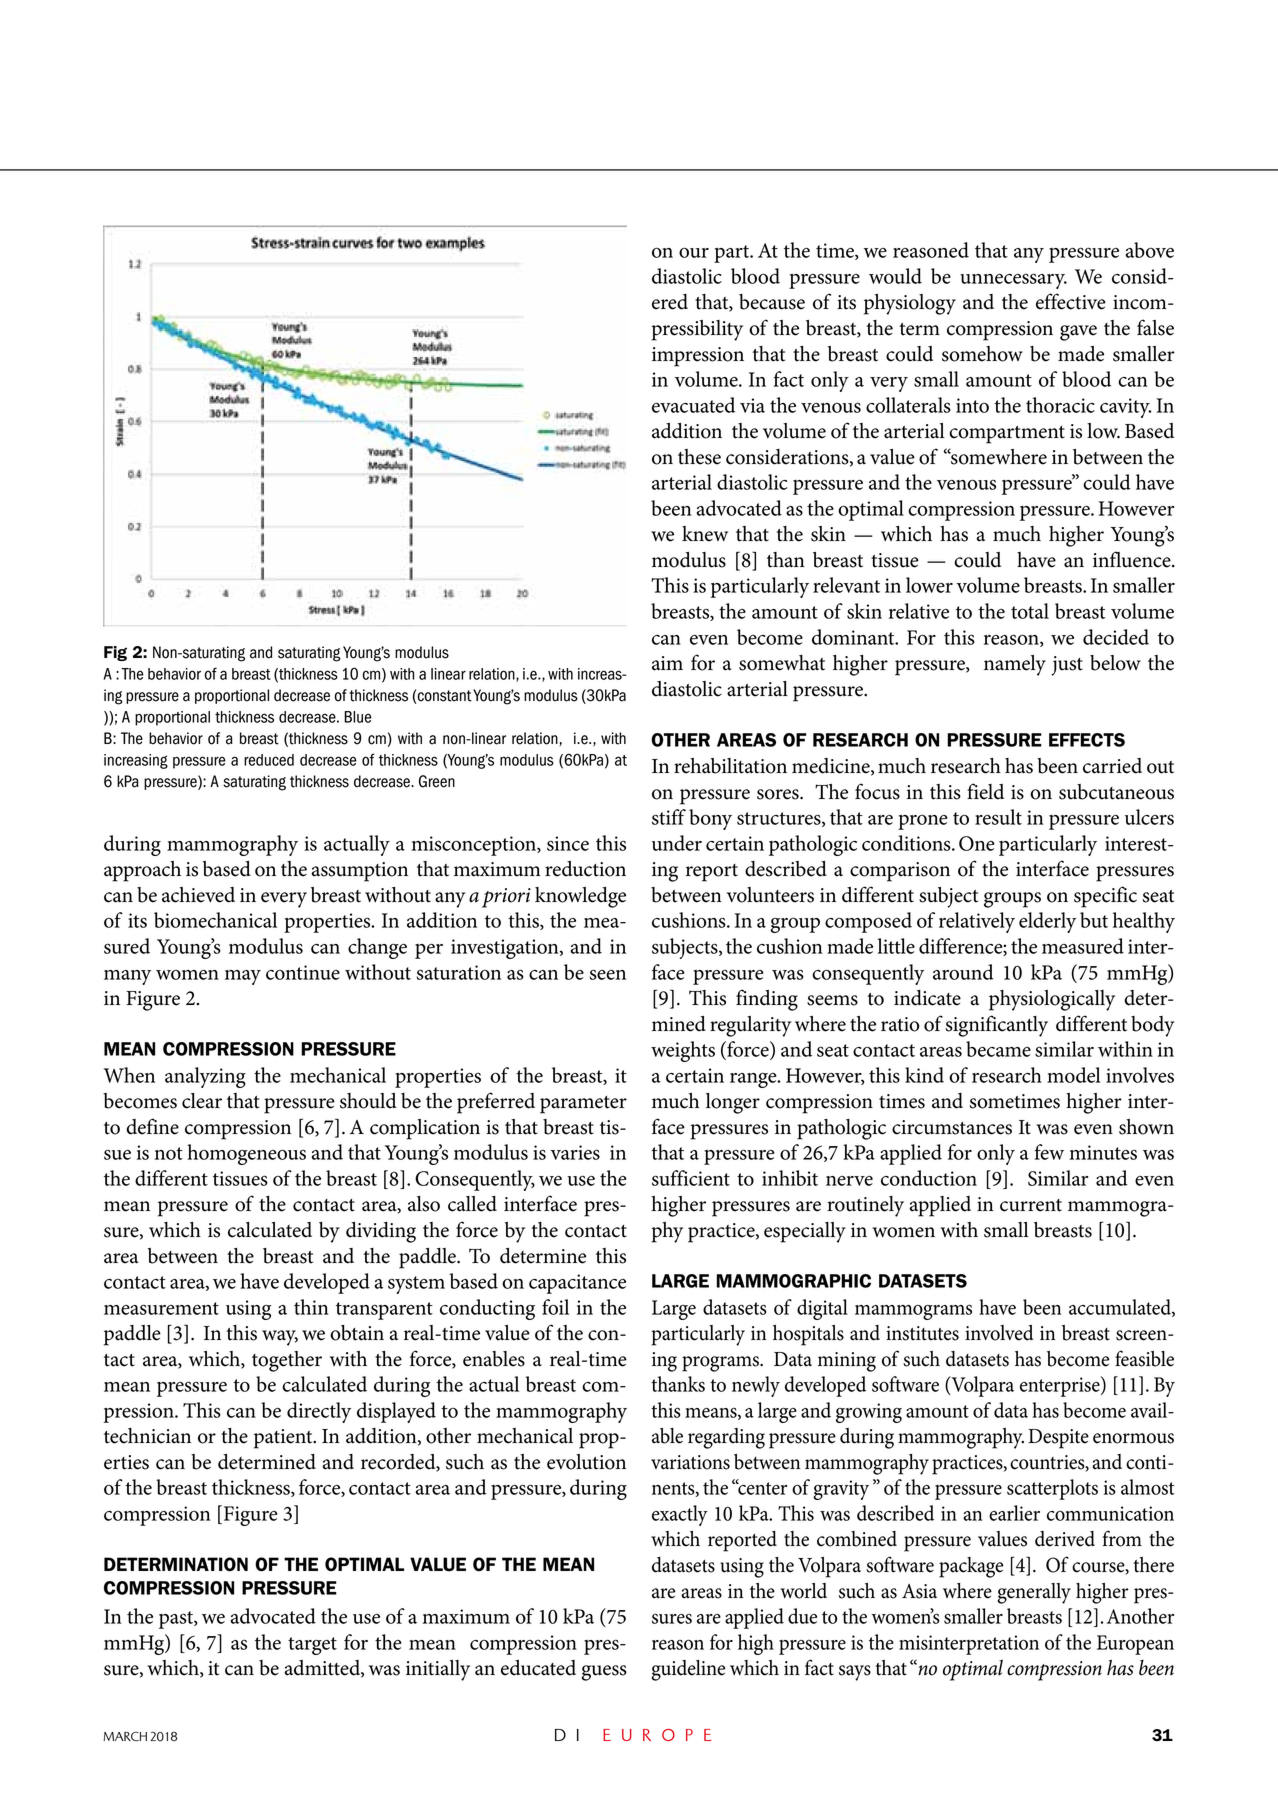 The height and width of the screenshot is (1808, 1278). I want to click on aim, so click(667, 663).
